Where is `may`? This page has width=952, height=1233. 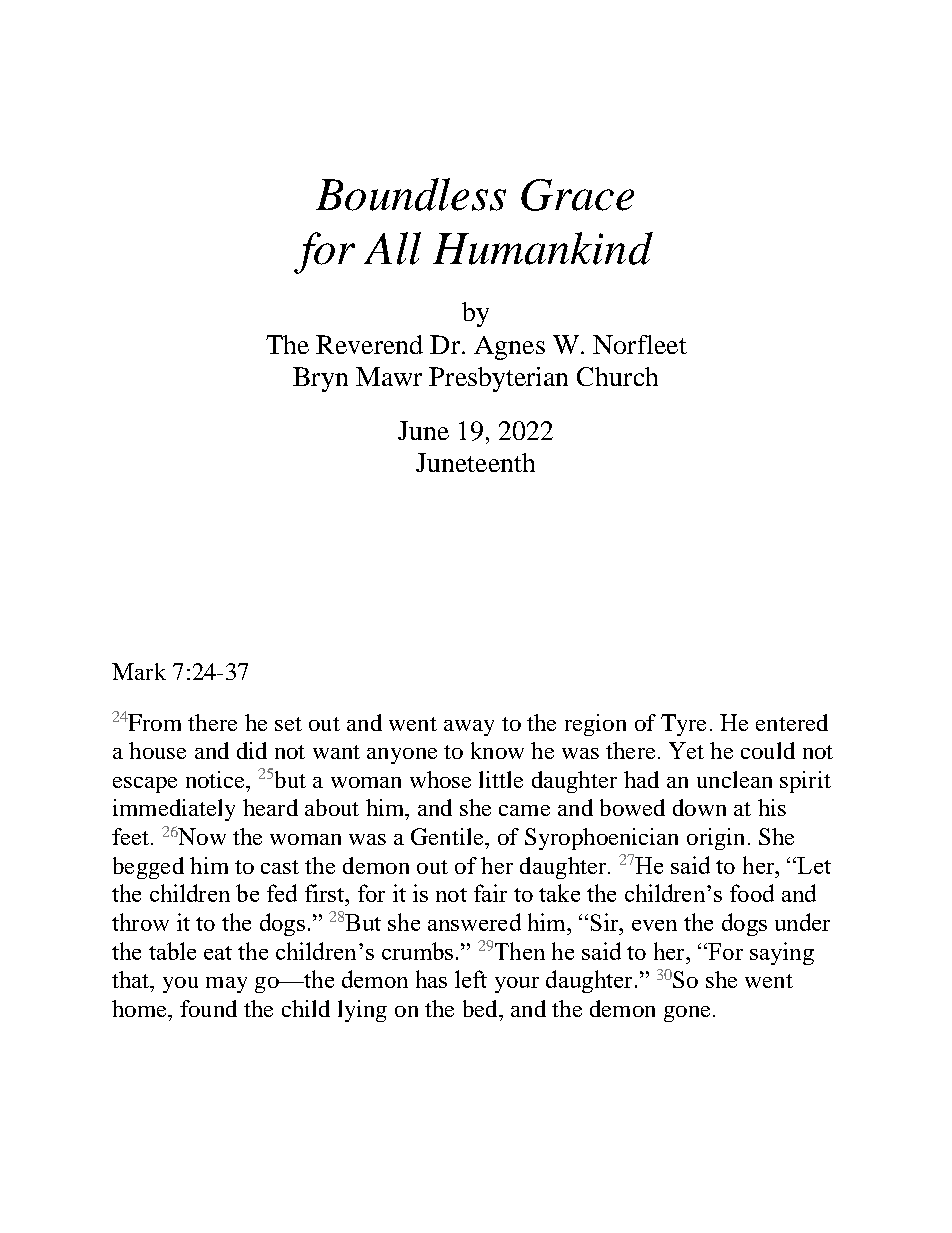
may is located at coordinates (226, 985).
